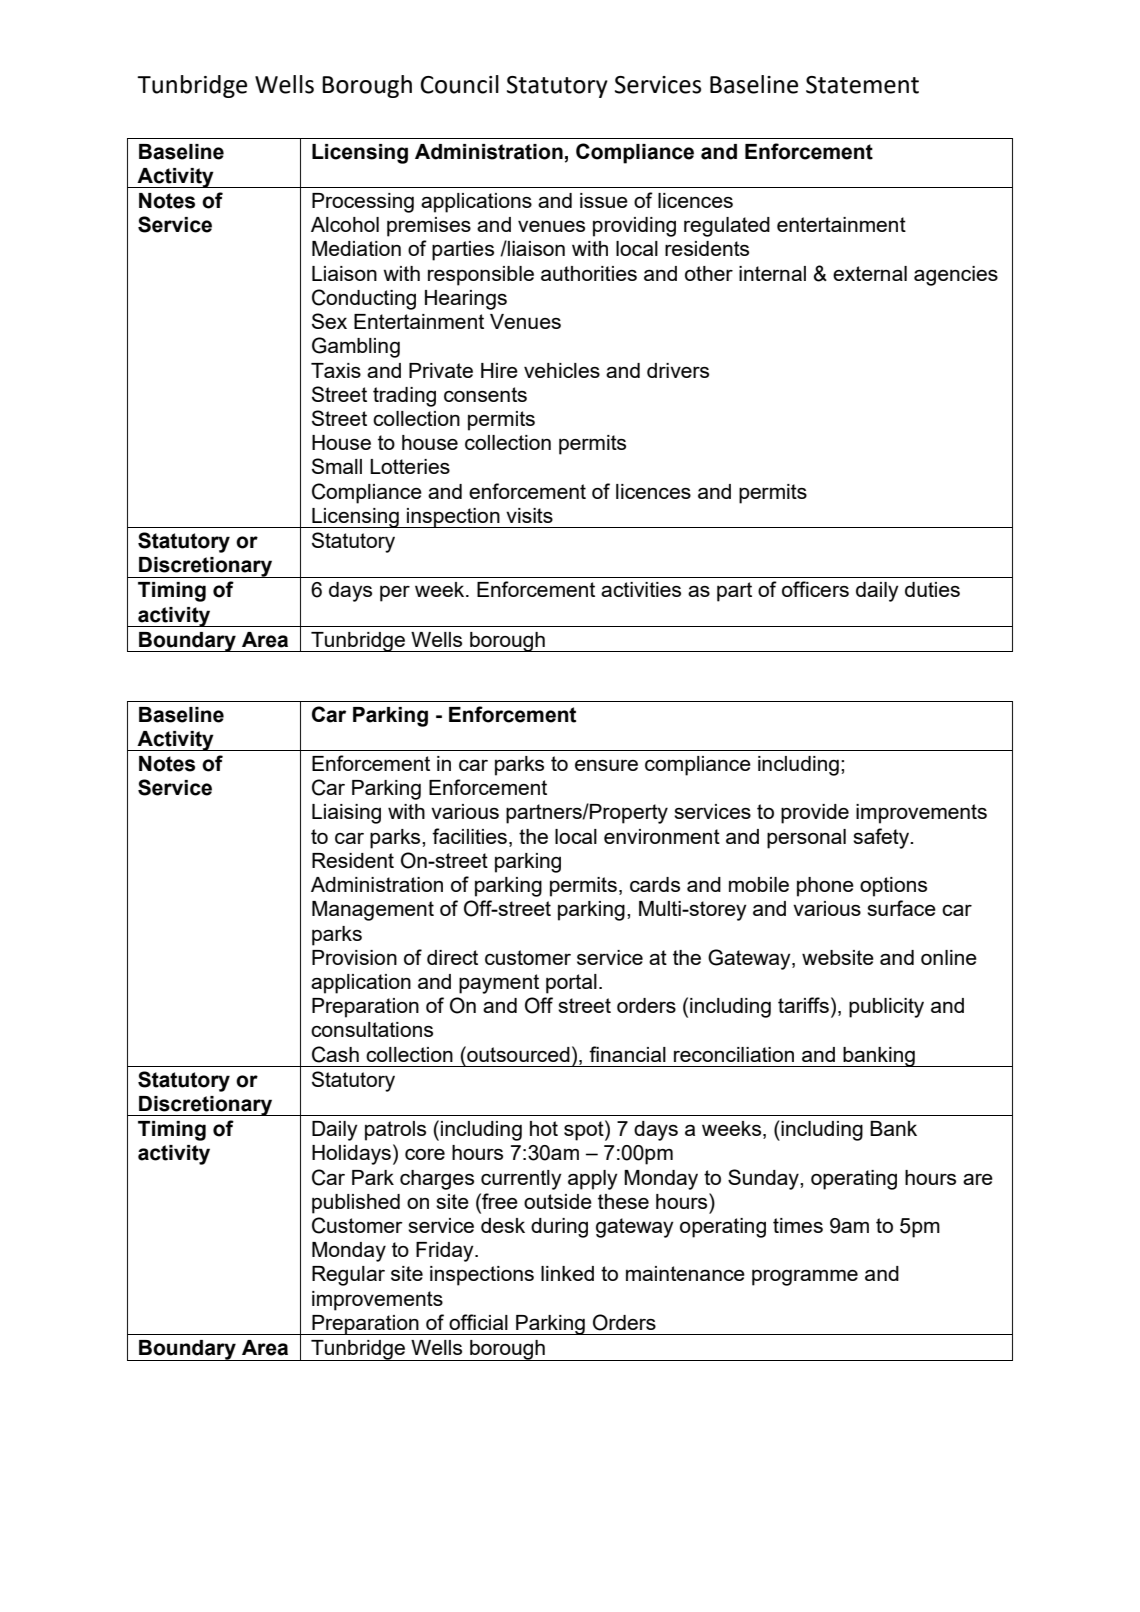  I want to click on facilities, so click(469, 836).
